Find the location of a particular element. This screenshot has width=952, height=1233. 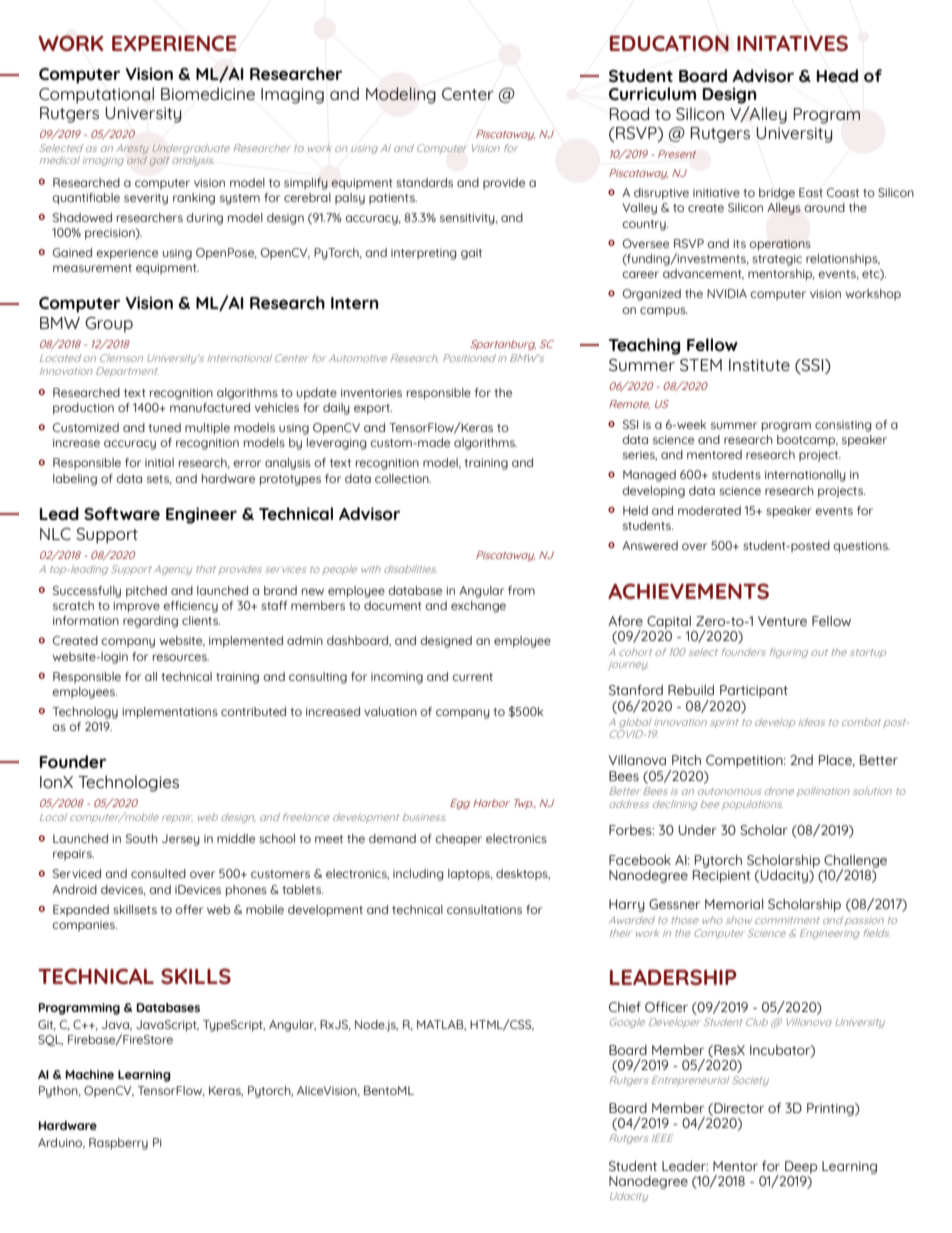

including is located at coordinates (418, 875).
